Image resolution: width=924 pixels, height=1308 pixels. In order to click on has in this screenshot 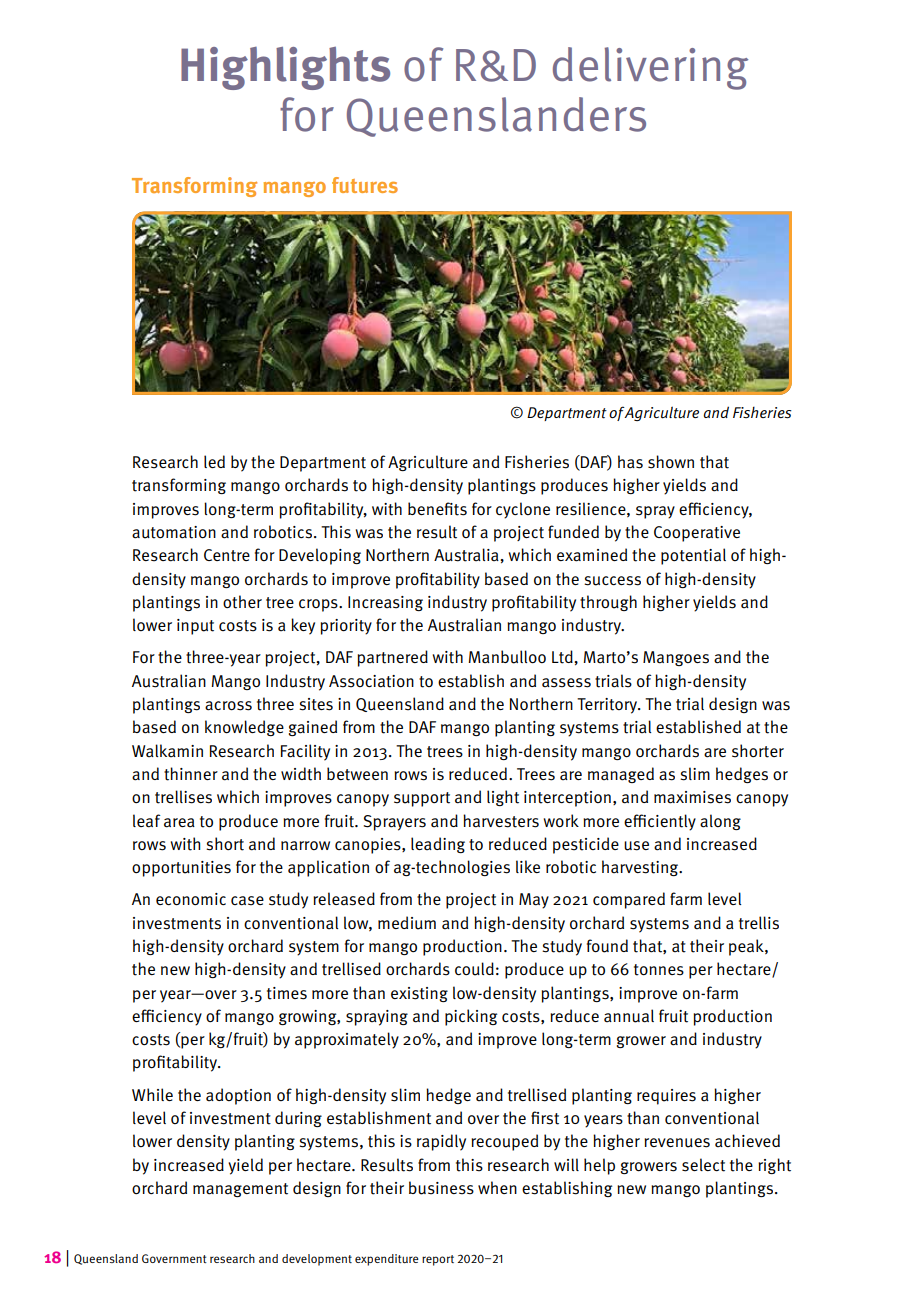, I will do `click(630, 462)`.
